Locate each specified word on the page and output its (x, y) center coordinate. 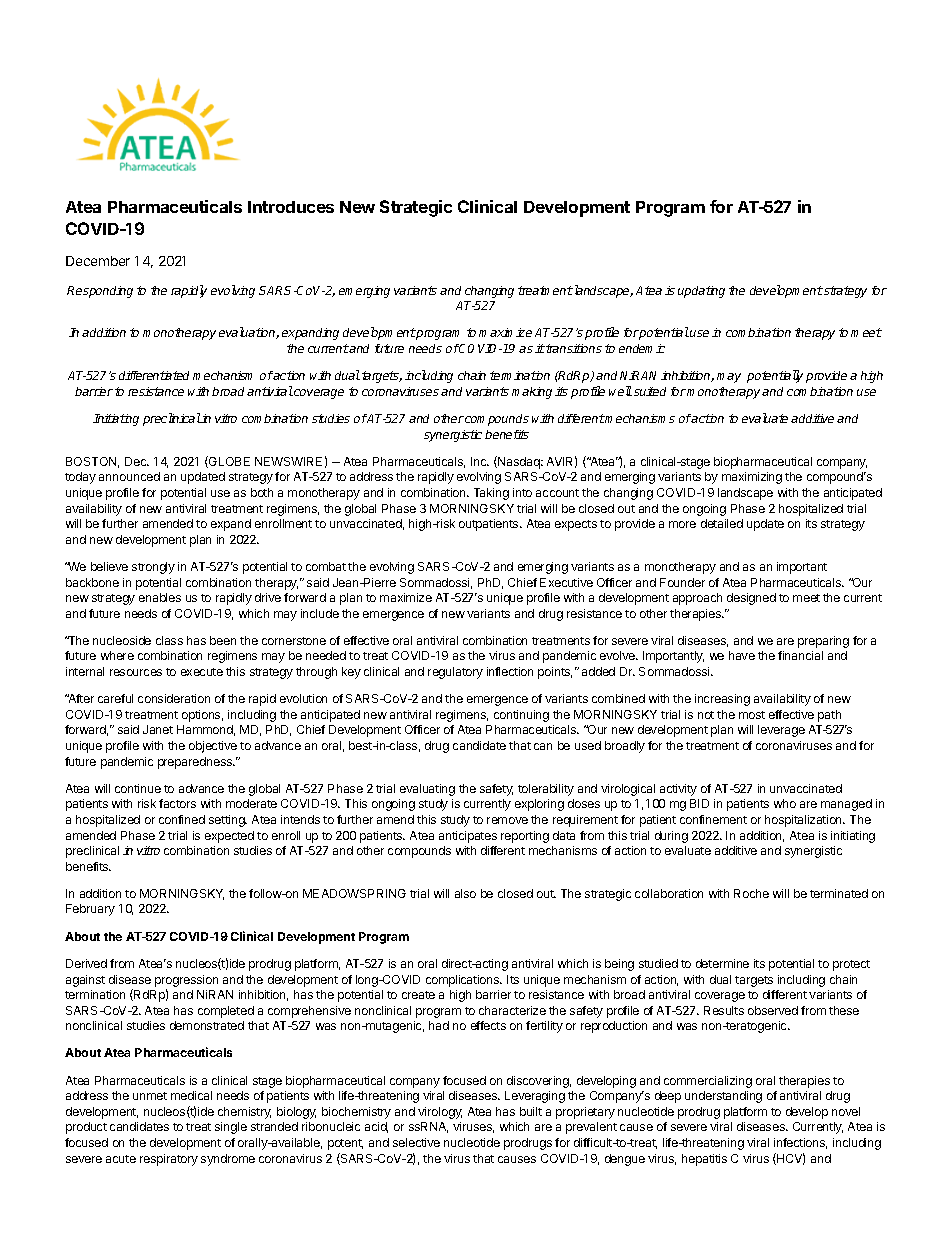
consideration (174, 698)
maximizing (752, 478)
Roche (751, 893)
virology (440, 1113)
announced (129, 476)
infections (800, 1143)
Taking (491, 494)
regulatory (455, 673)
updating (701, 292)
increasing (722, 700)
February (90, 910)
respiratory (169, 1160)
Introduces (291, 207)
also (465, 893)
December (98, 261)
